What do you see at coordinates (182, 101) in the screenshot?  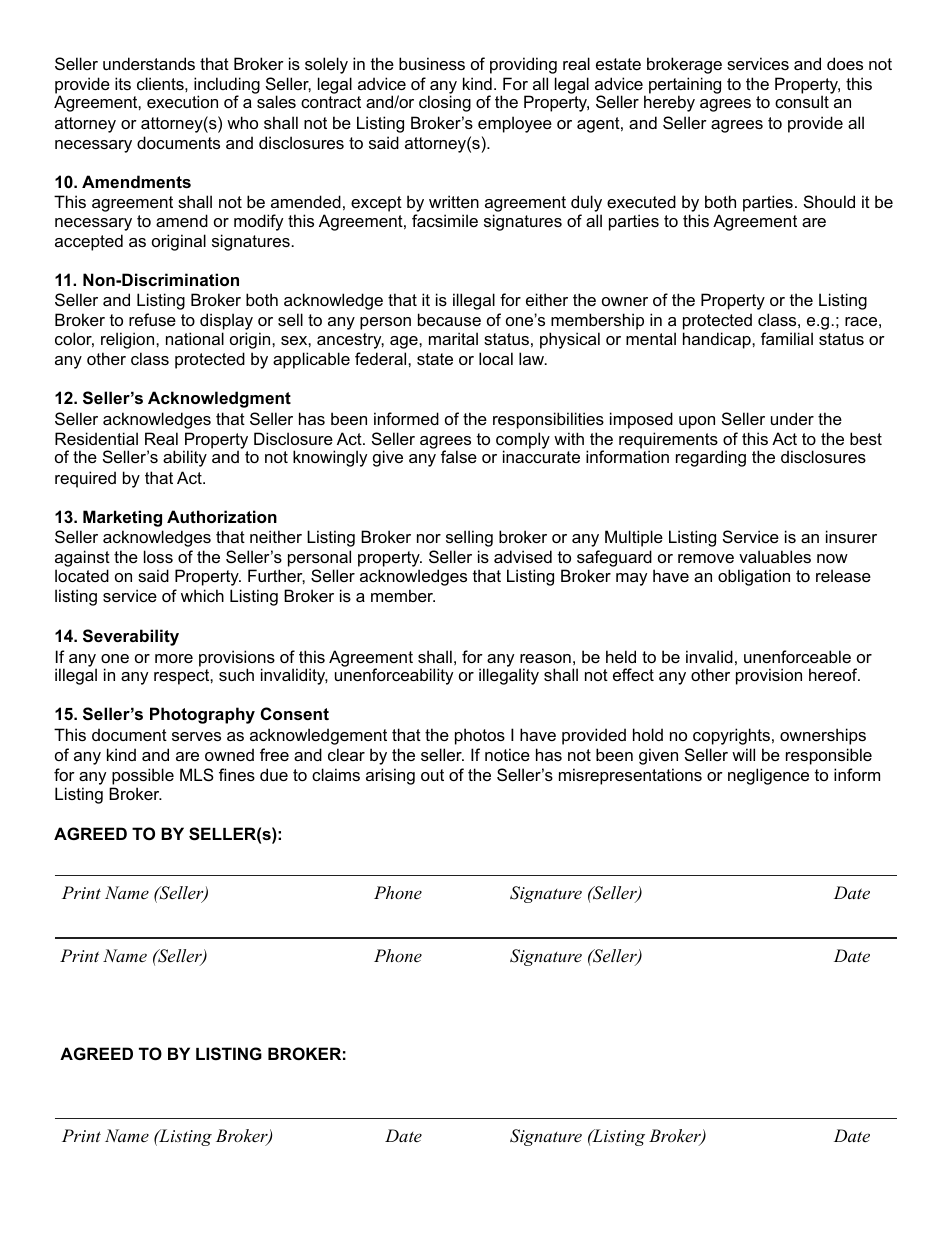 I see `execution` at bounding box center [182, 101].
